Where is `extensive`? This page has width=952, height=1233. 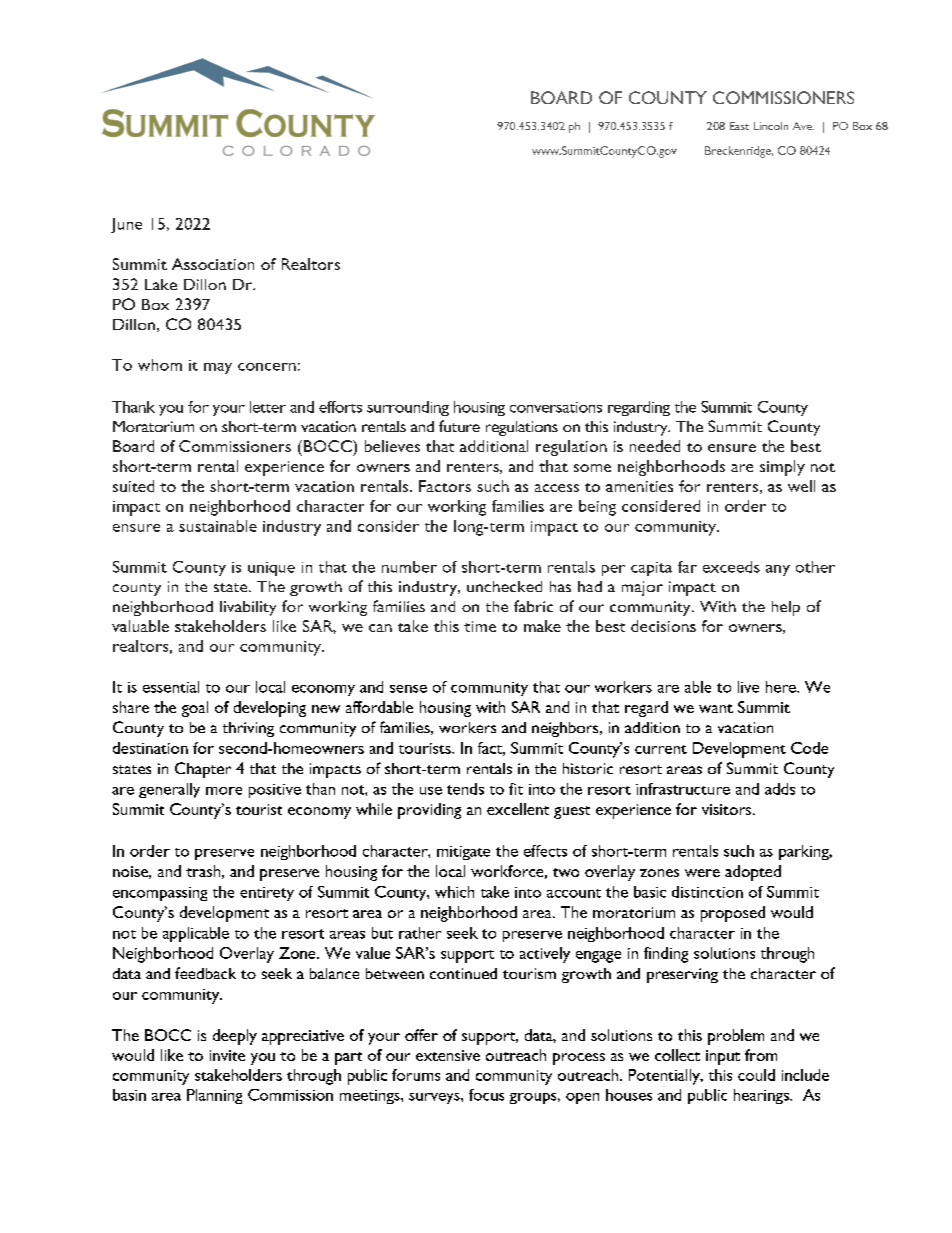 extensive is located at coordinates (448, 1055).
